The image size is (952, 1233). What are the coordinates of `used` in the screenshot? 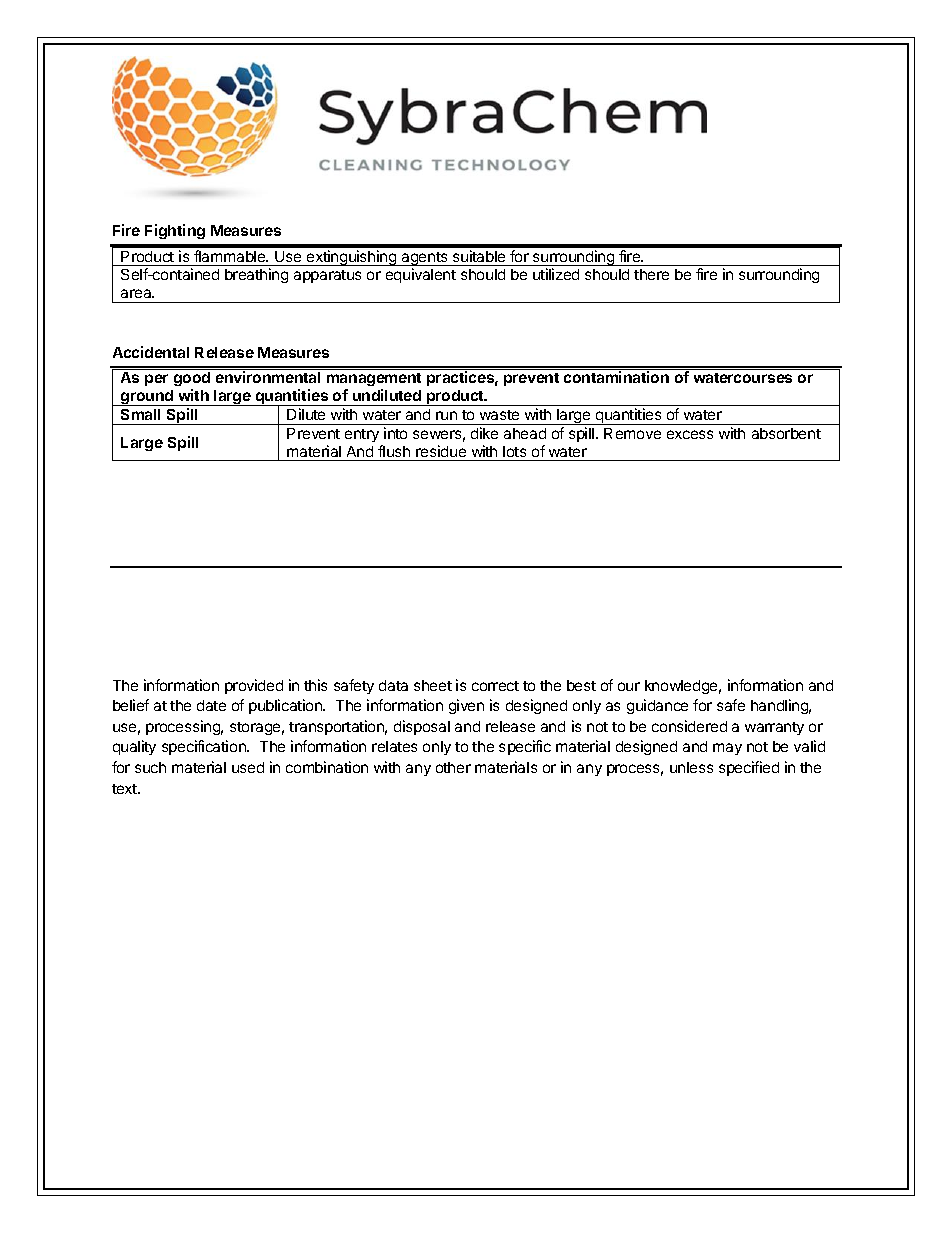 It's located at (248, 767).
